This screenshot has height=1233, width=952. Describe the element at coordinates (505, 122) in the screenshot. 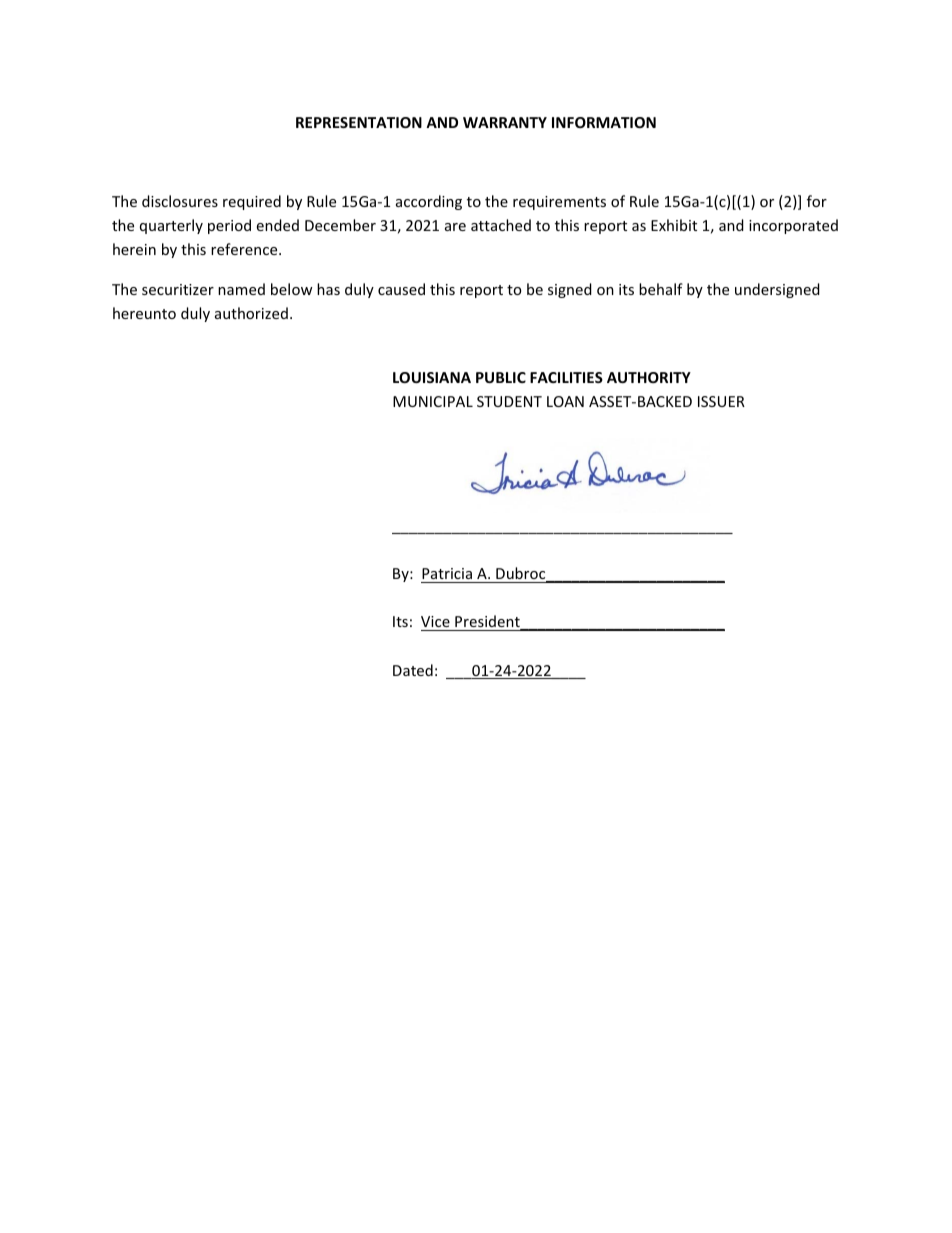

I see `WARRANTY` at that location.
